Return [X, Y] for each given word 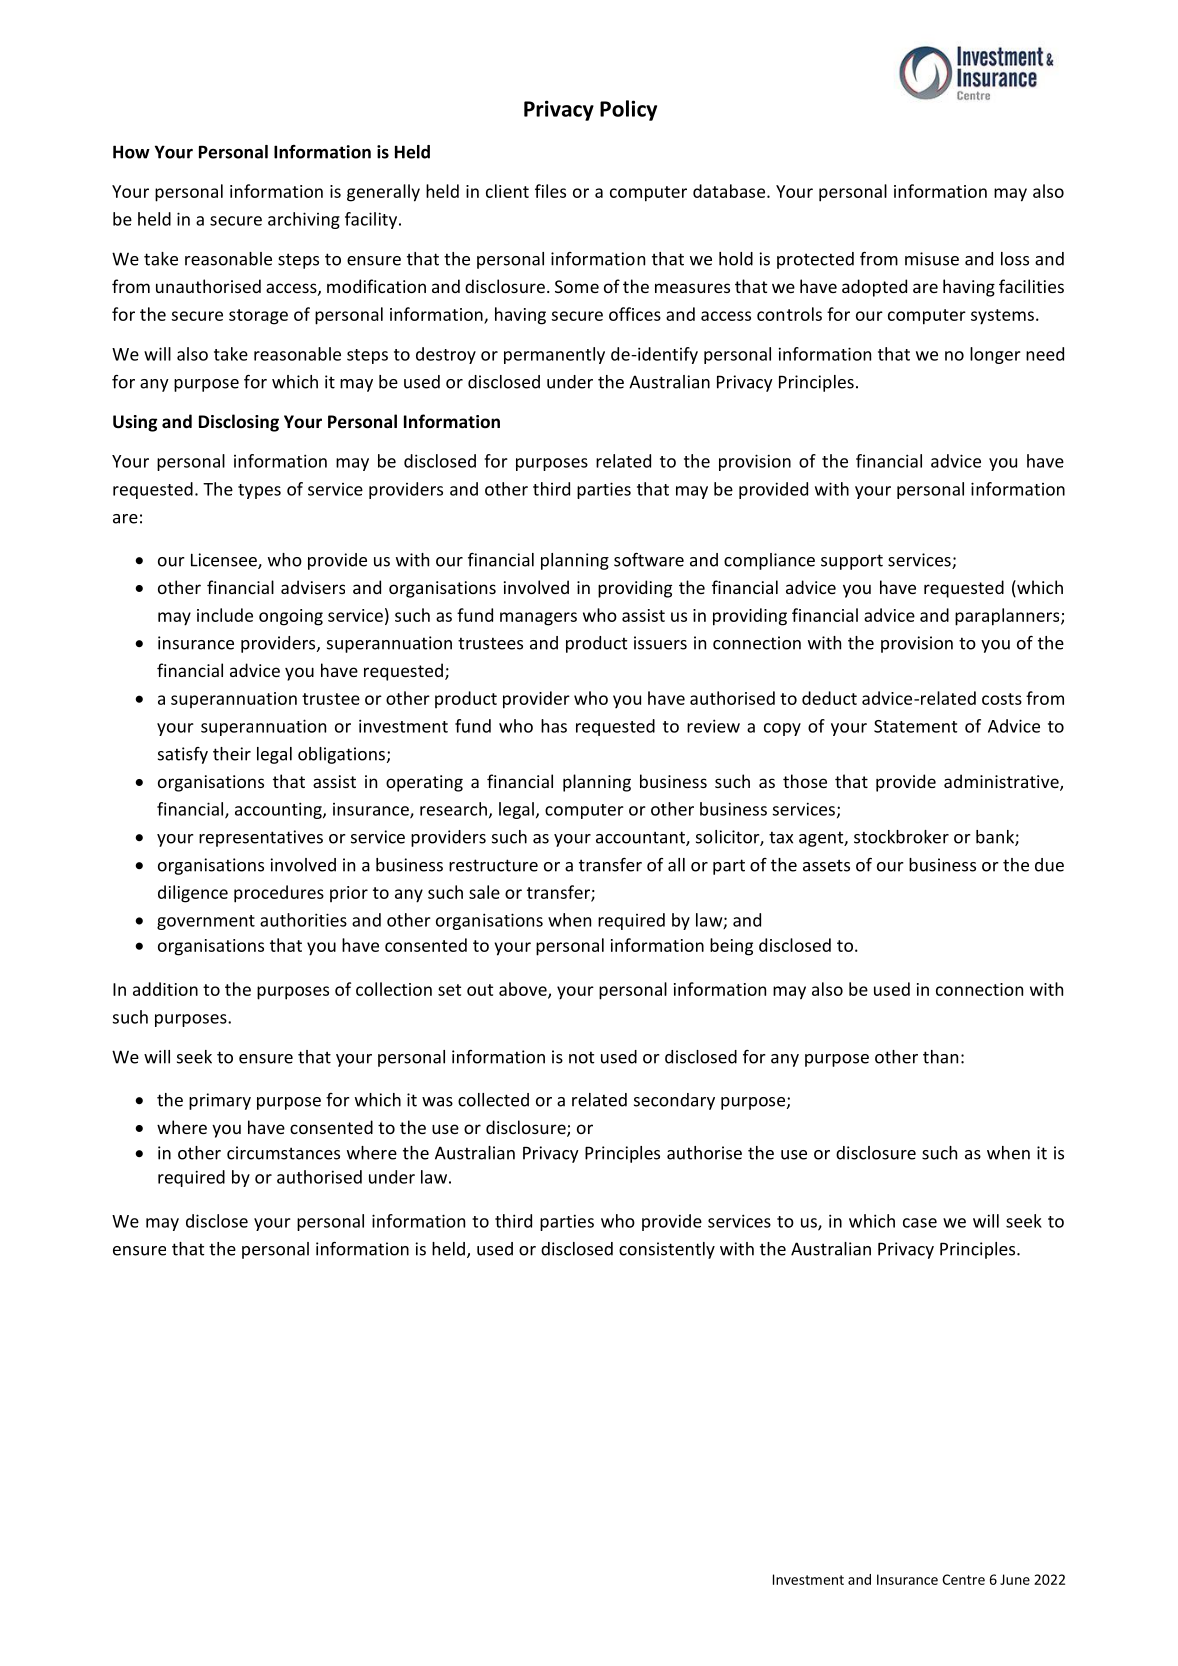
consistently [667, 1250]
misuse [932, 259]
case [920, 1223]
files [550, 191]
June [1015, 1579]
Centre [963, 1579]
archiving [304, 220]
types [259, 491]
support [852, 562]
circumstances [283, 1153]
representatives [261, 838]
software [649, 560]
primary [220, 1101]
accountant [641, 838]
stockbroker [901, 837]
